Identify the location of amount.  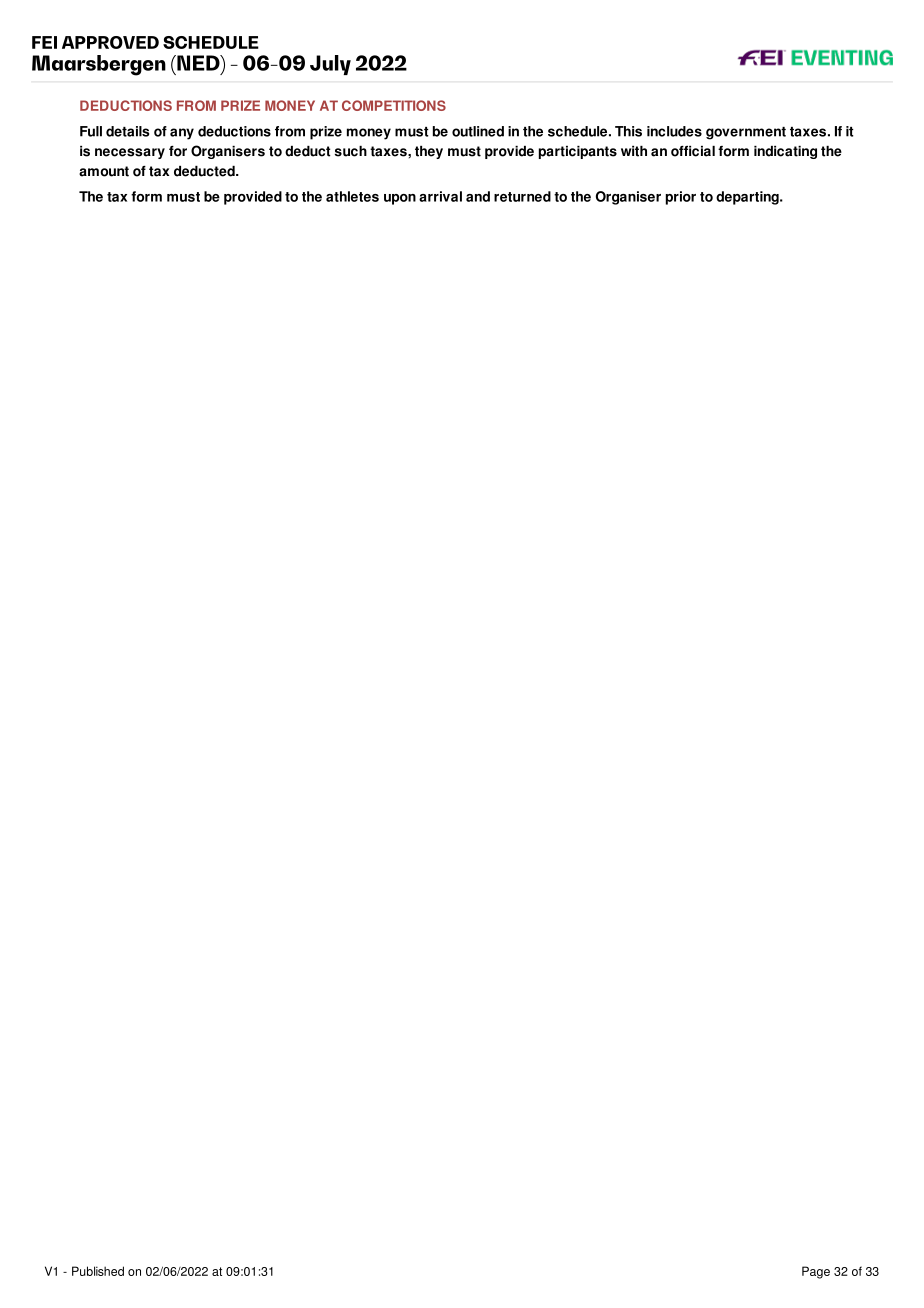
(104, 171).
